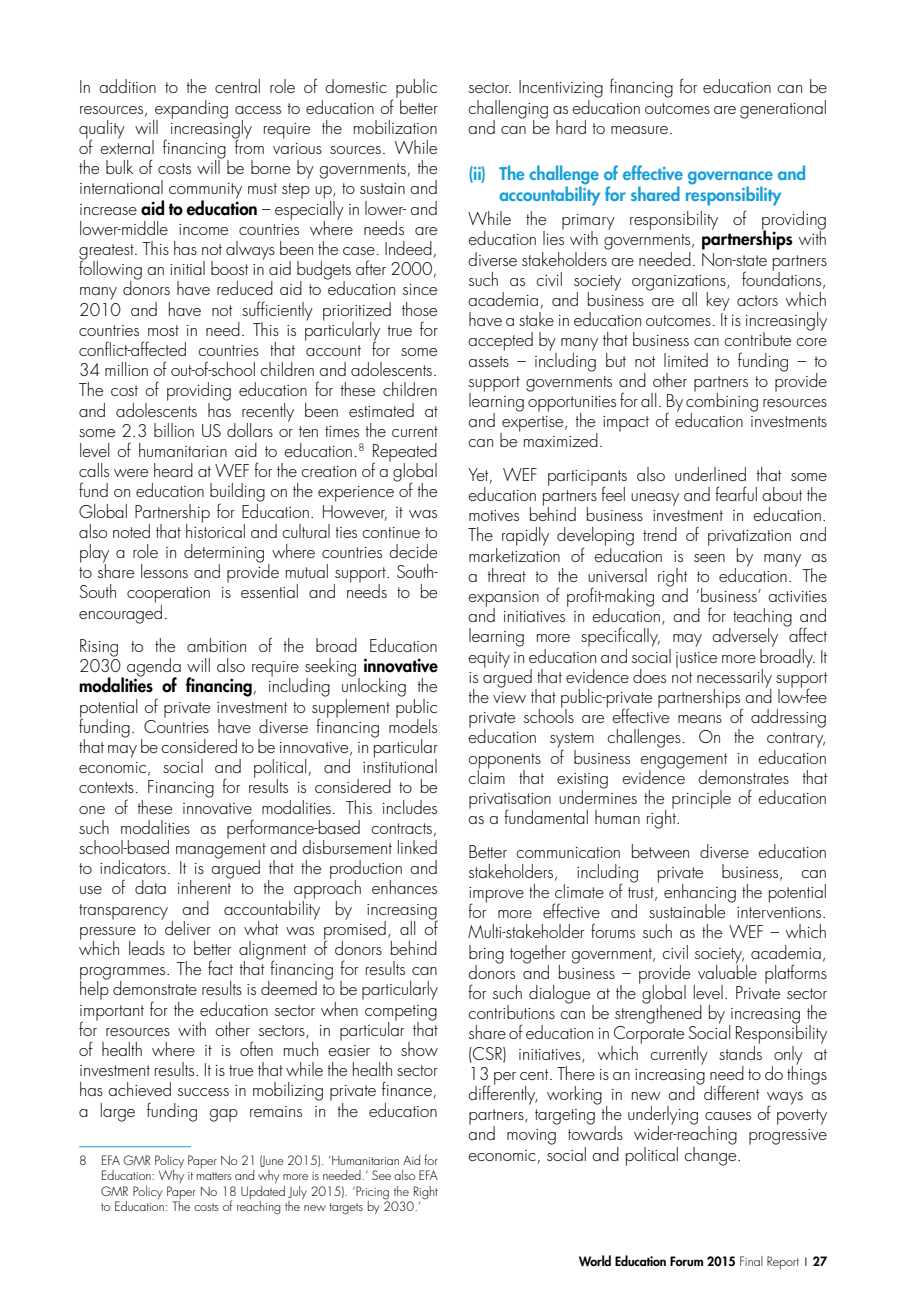  Describe the element at coordinates (173, 470) in the image. I see `heard` at that location.
